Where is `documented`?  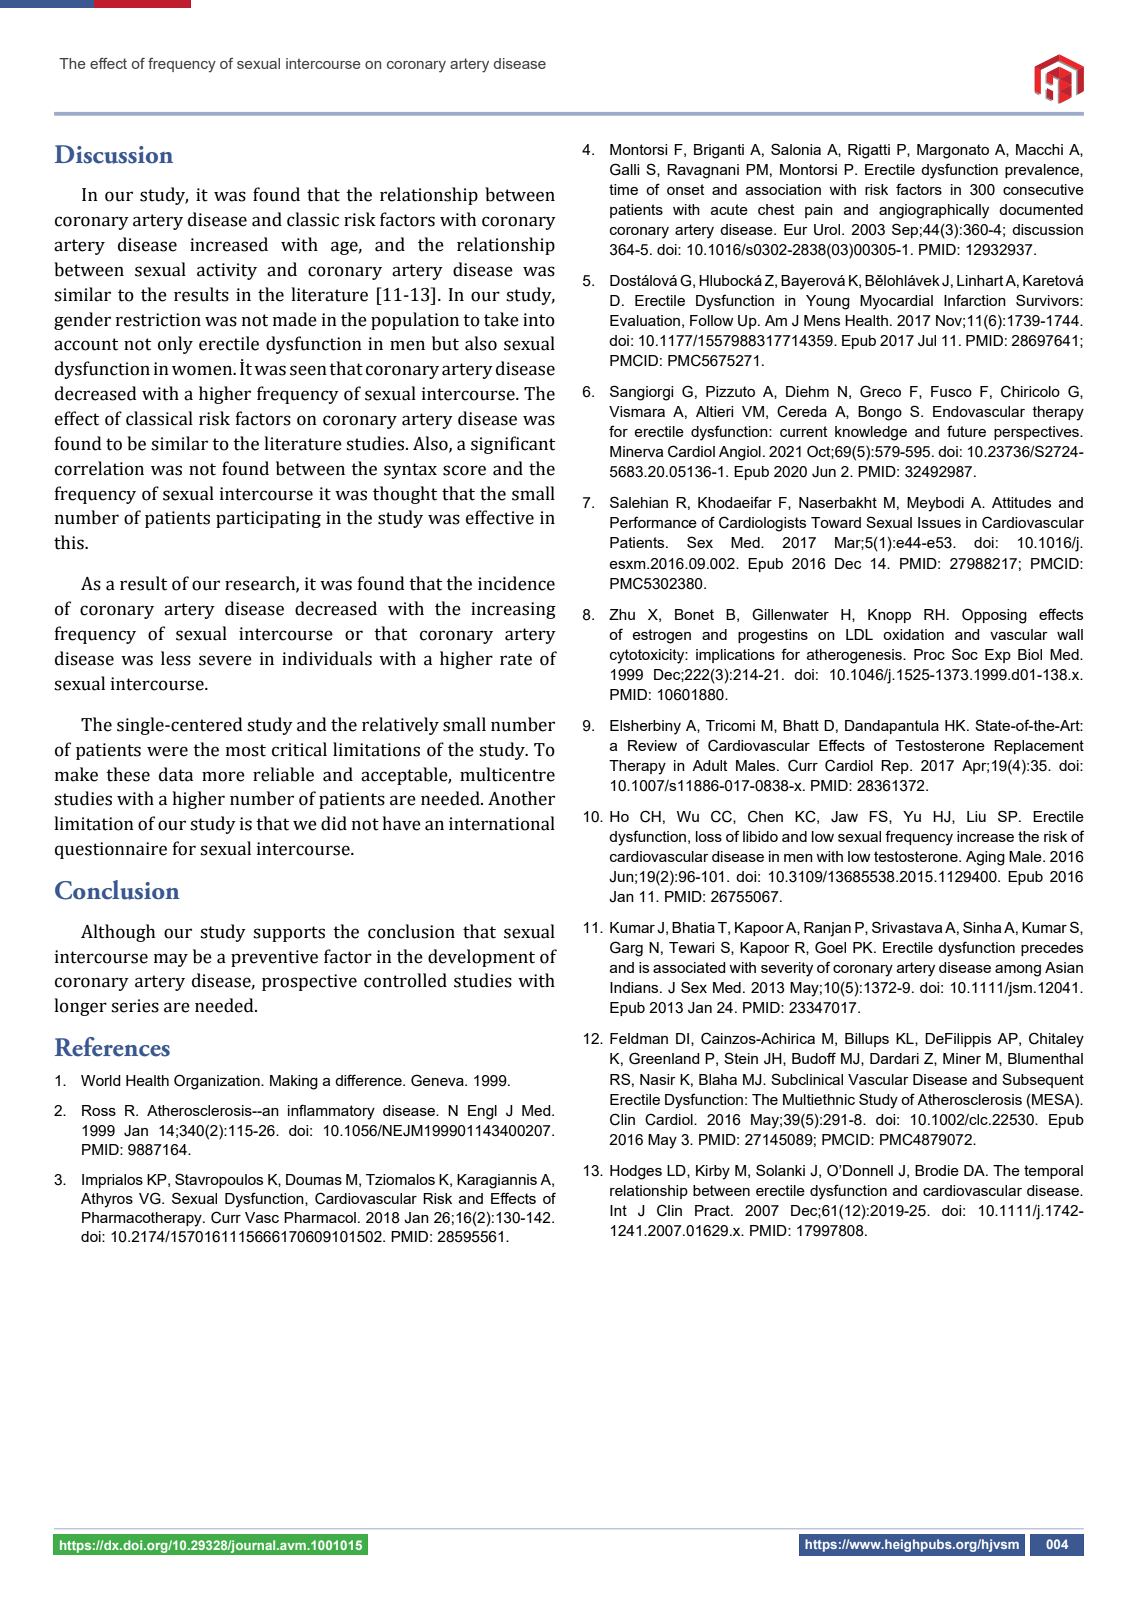 documented is located at coordinates (1041, 209).
